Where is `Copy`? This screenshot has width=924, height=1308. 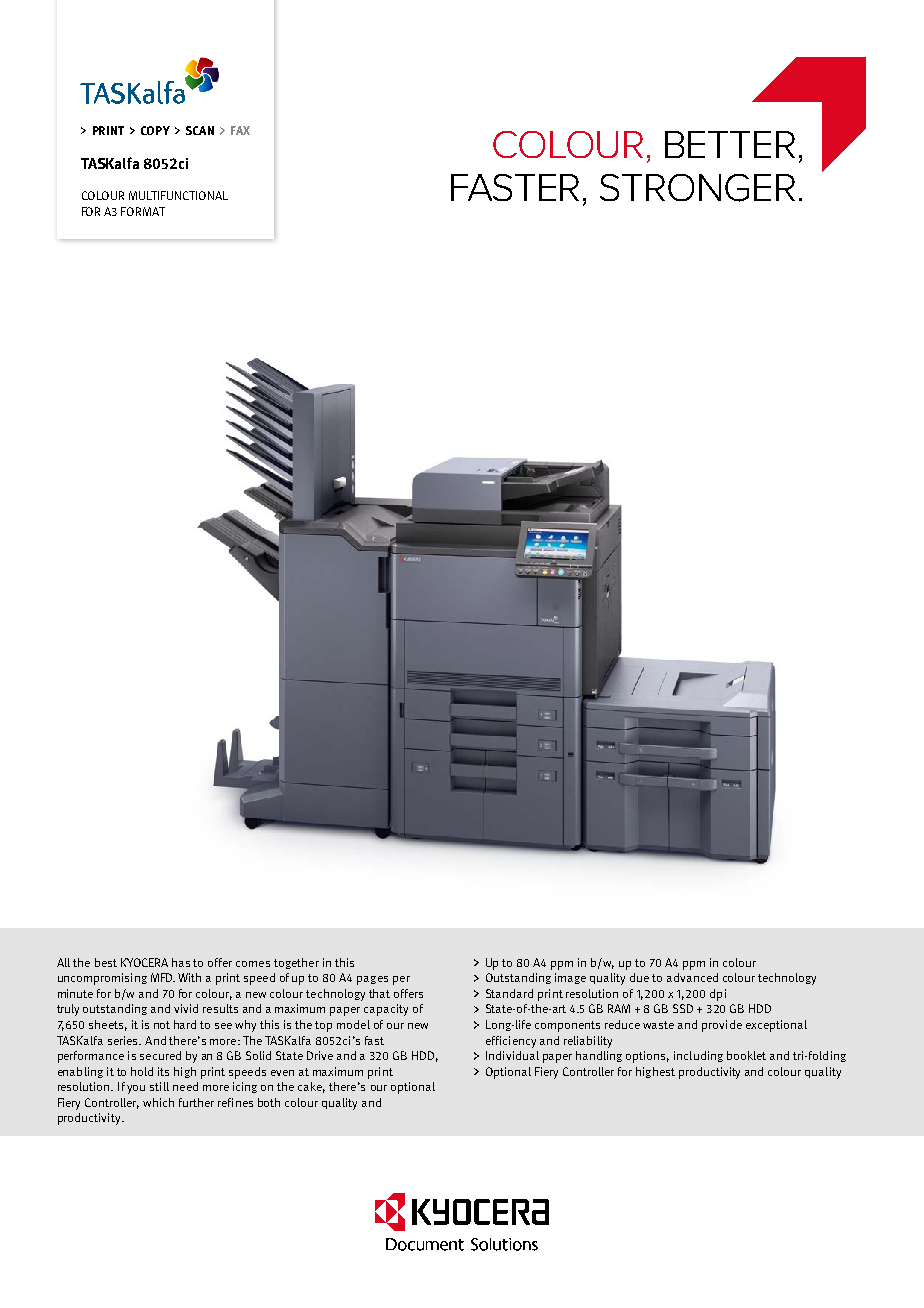
Copy is located at coordinates (155, 130).
